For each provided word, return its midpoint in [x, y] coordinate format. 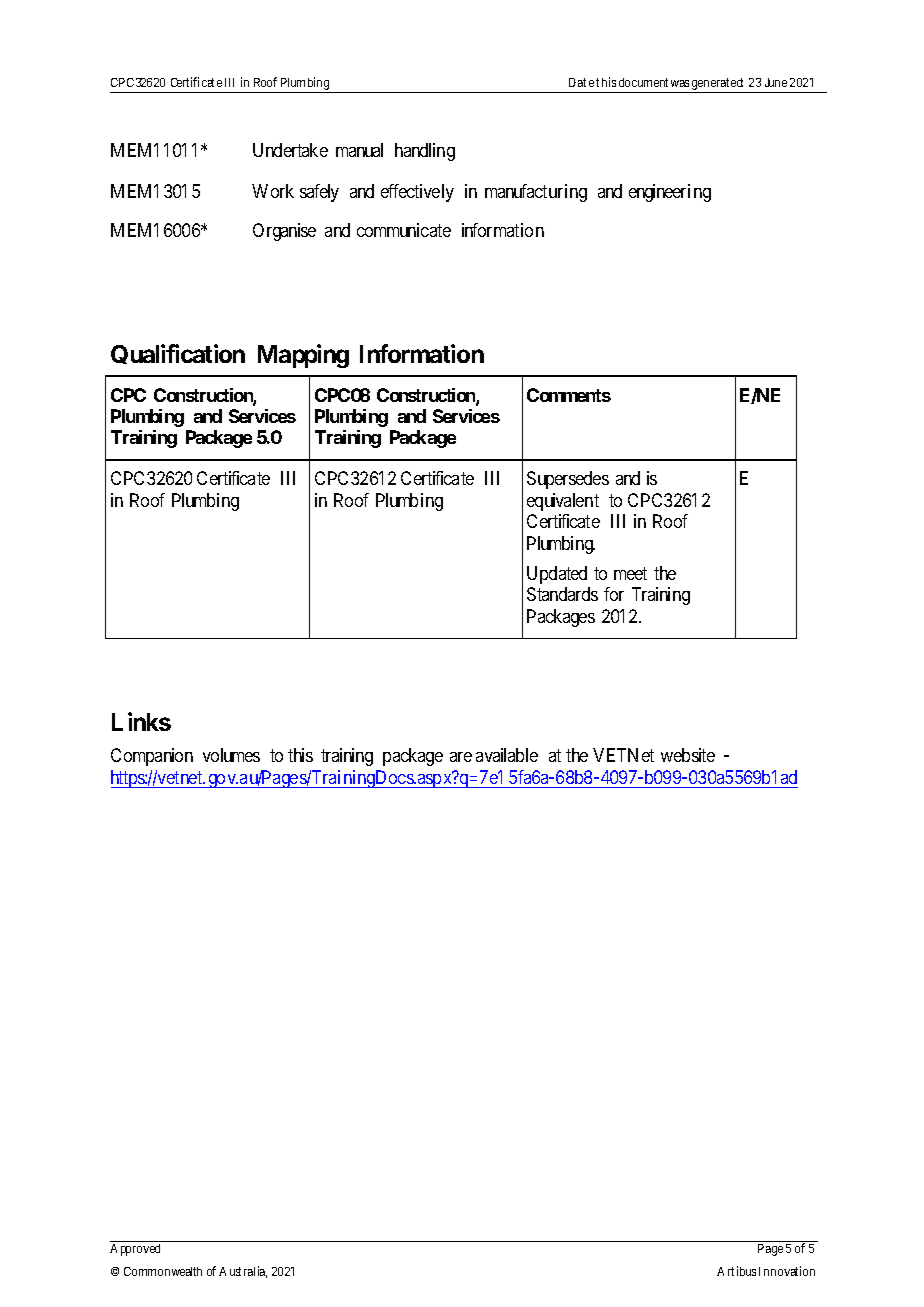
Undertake [290, 150]
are [461, 757]
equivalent [563, 502]
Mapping [303, 356]
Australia [243, 1272]
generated [717, 85]
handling [425, 152]
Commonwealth [163, 1271]
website [688, 755]
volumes [231, 755]
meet [630, 573]
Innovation [787, 1271]
